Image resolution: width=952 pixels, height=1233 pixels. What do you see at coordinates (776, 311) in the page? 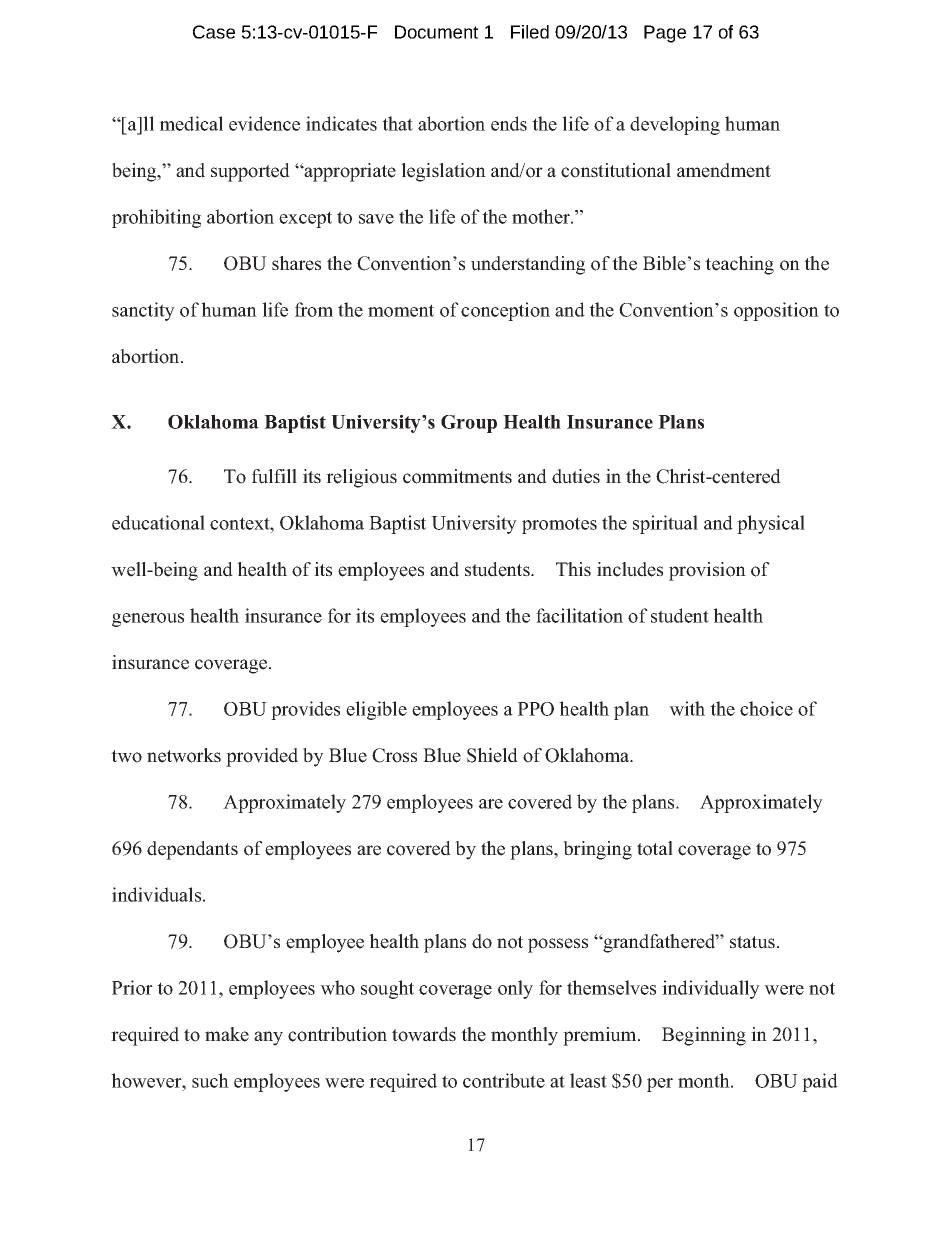
I see `opposition` at bounding box center [776, 311].
